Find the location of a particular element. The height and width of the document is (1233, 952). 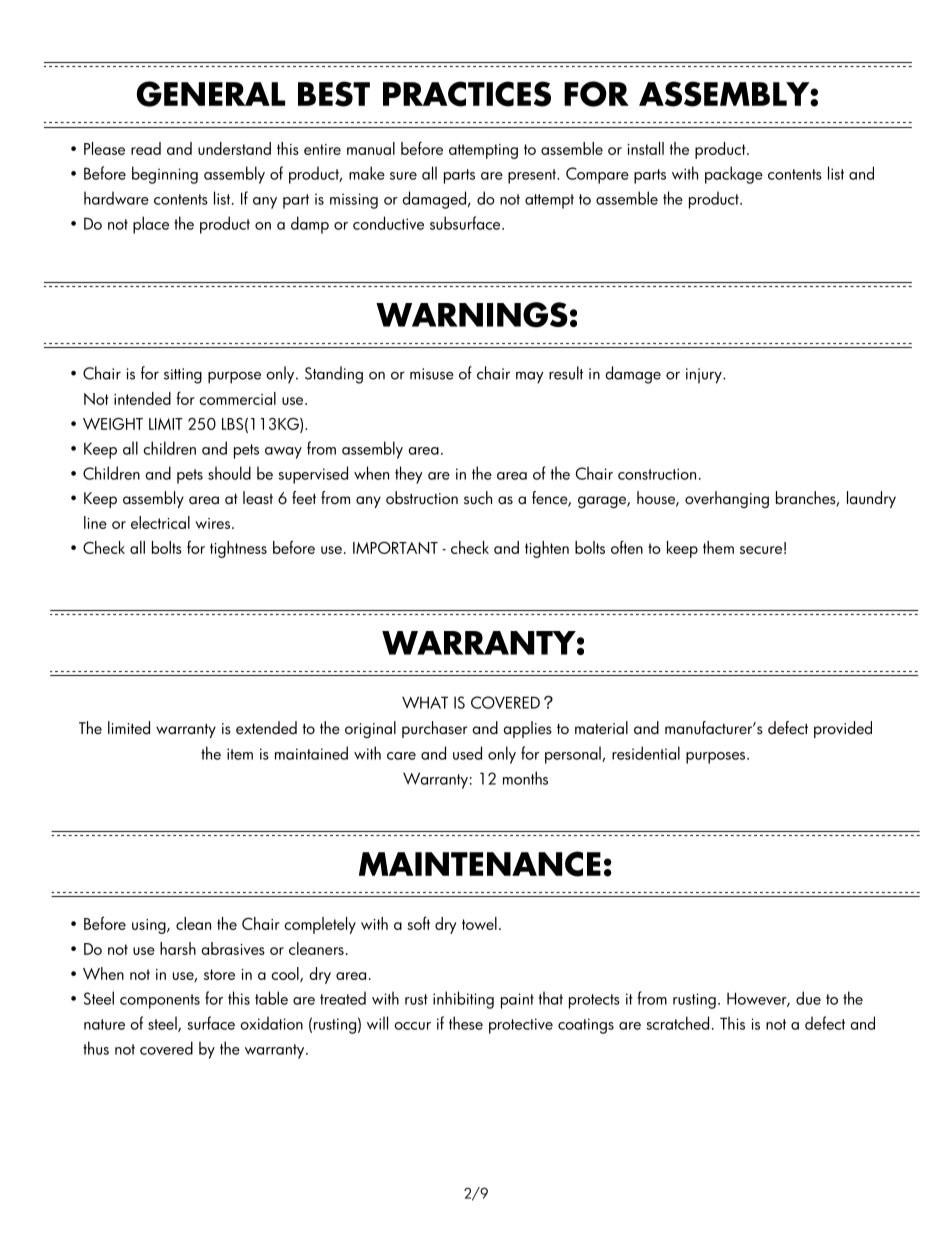

package is located at coordinates (734, 175).
